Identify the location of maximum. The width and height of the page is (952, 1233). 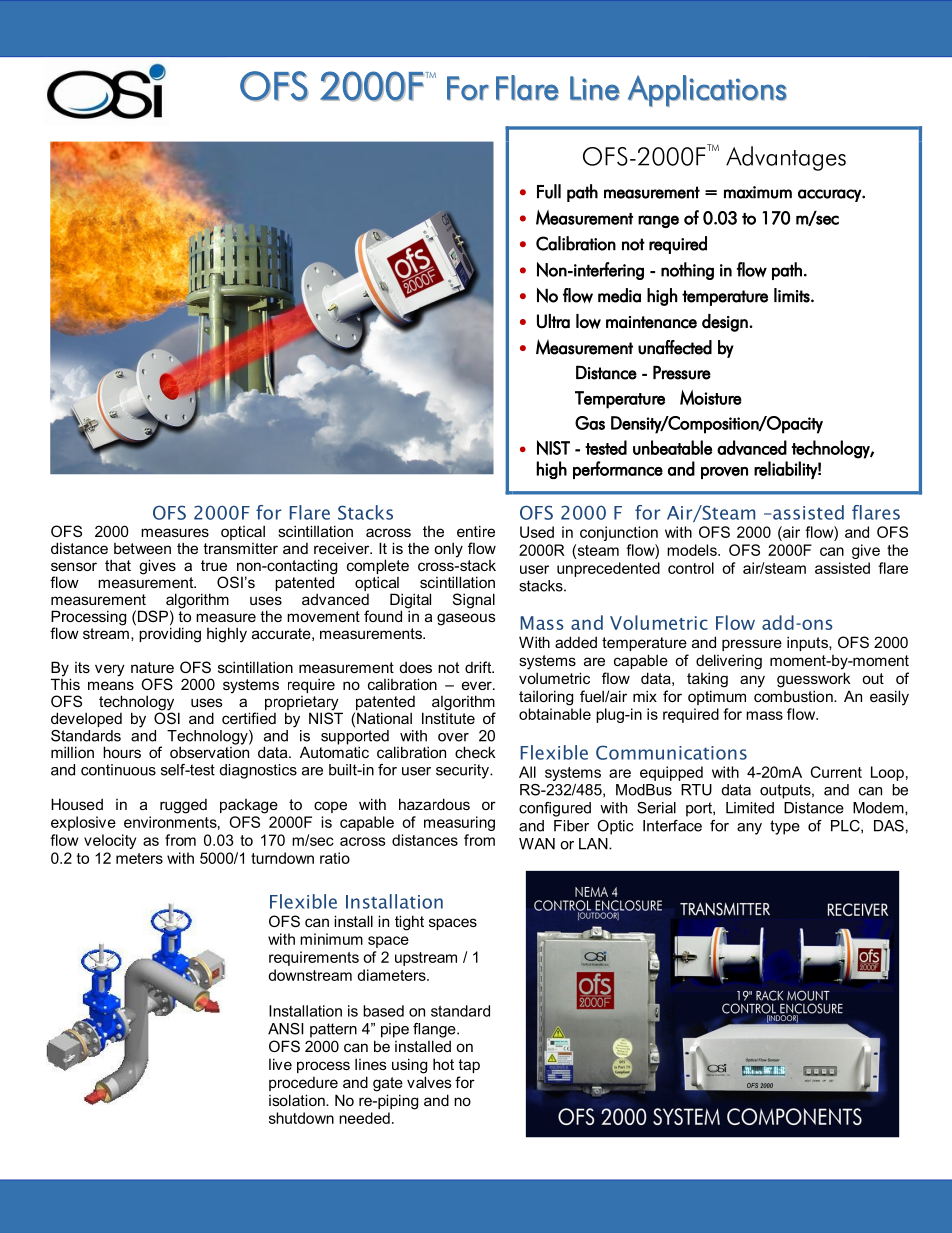
(758, 192).
